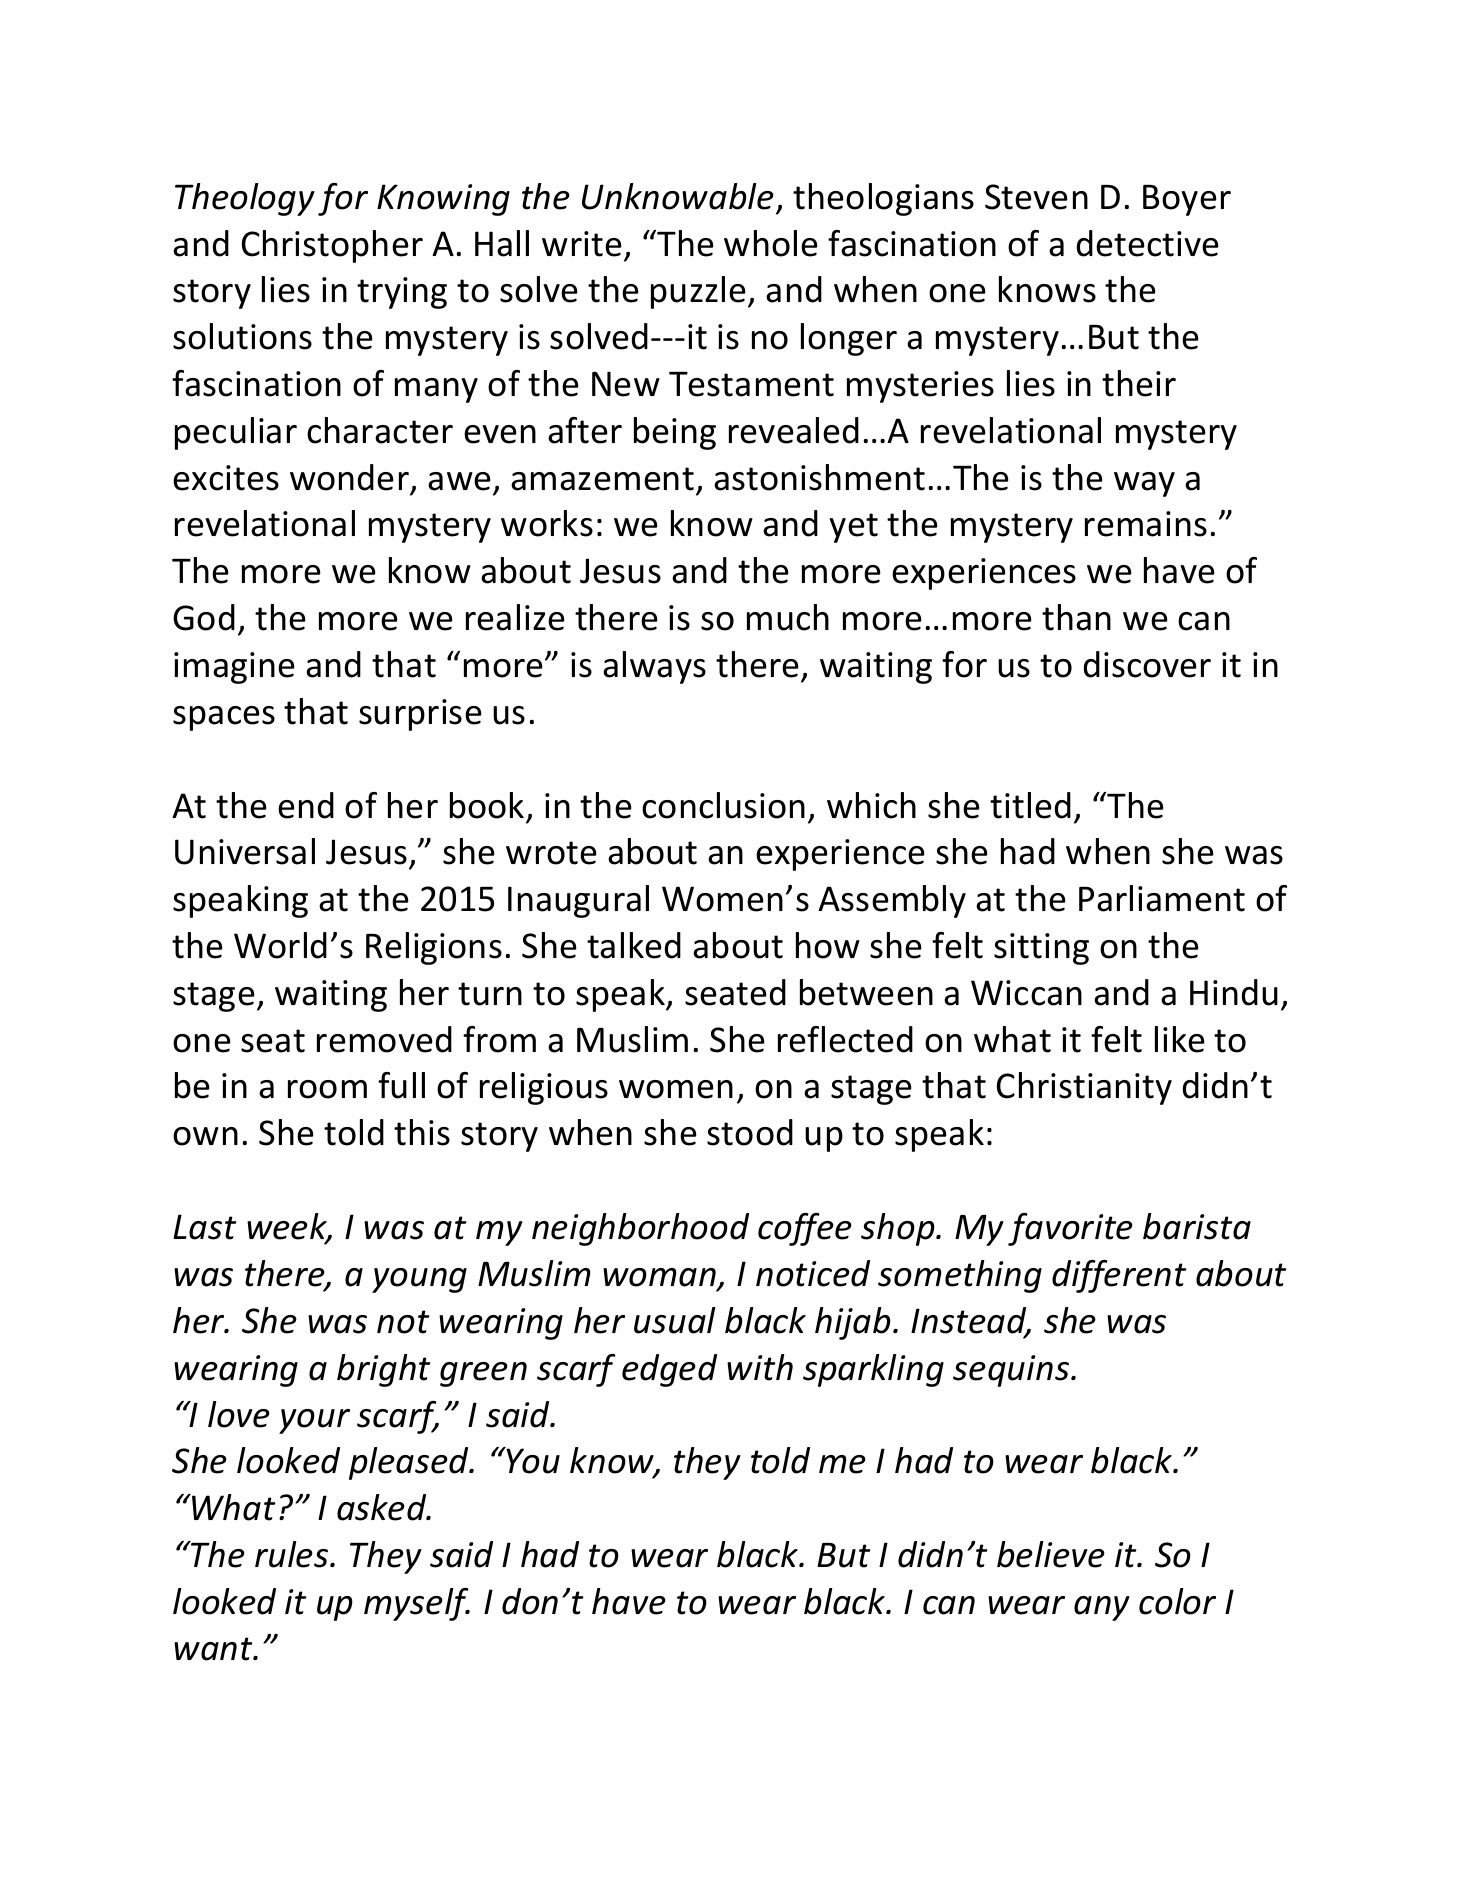 The width and height of the screenshot is (1468, 1899). Describe the element at coordinates (293, 1554) in the screenshot. I see `rules` at that location.
